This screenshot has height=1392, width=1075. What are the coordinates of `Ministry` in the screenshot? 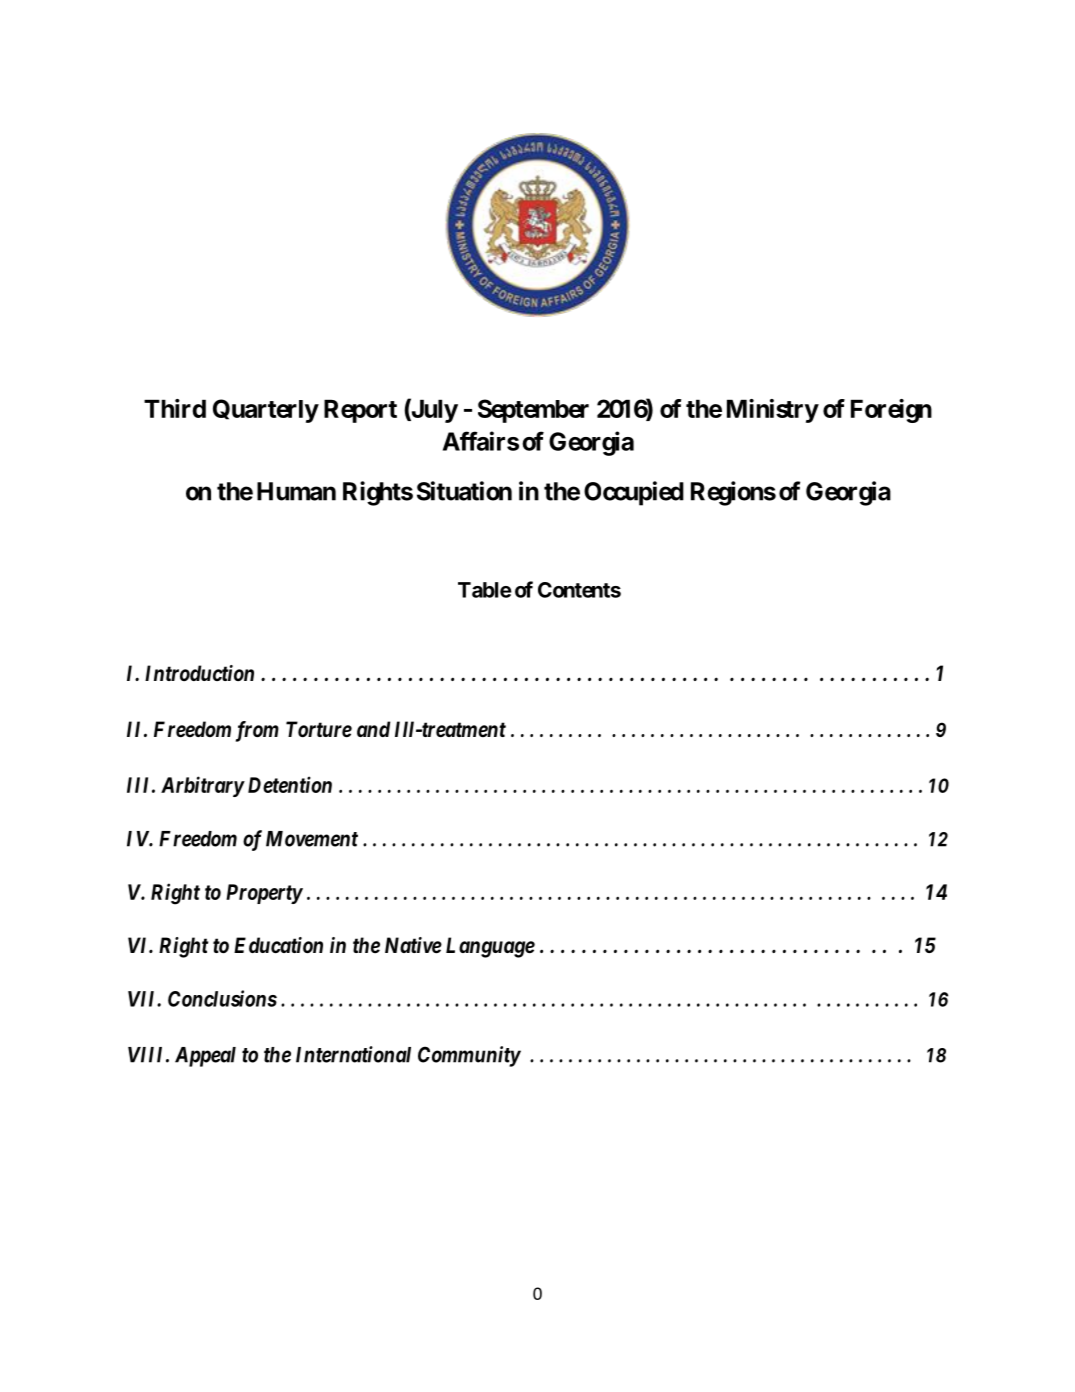 It's located at (772, 411).
